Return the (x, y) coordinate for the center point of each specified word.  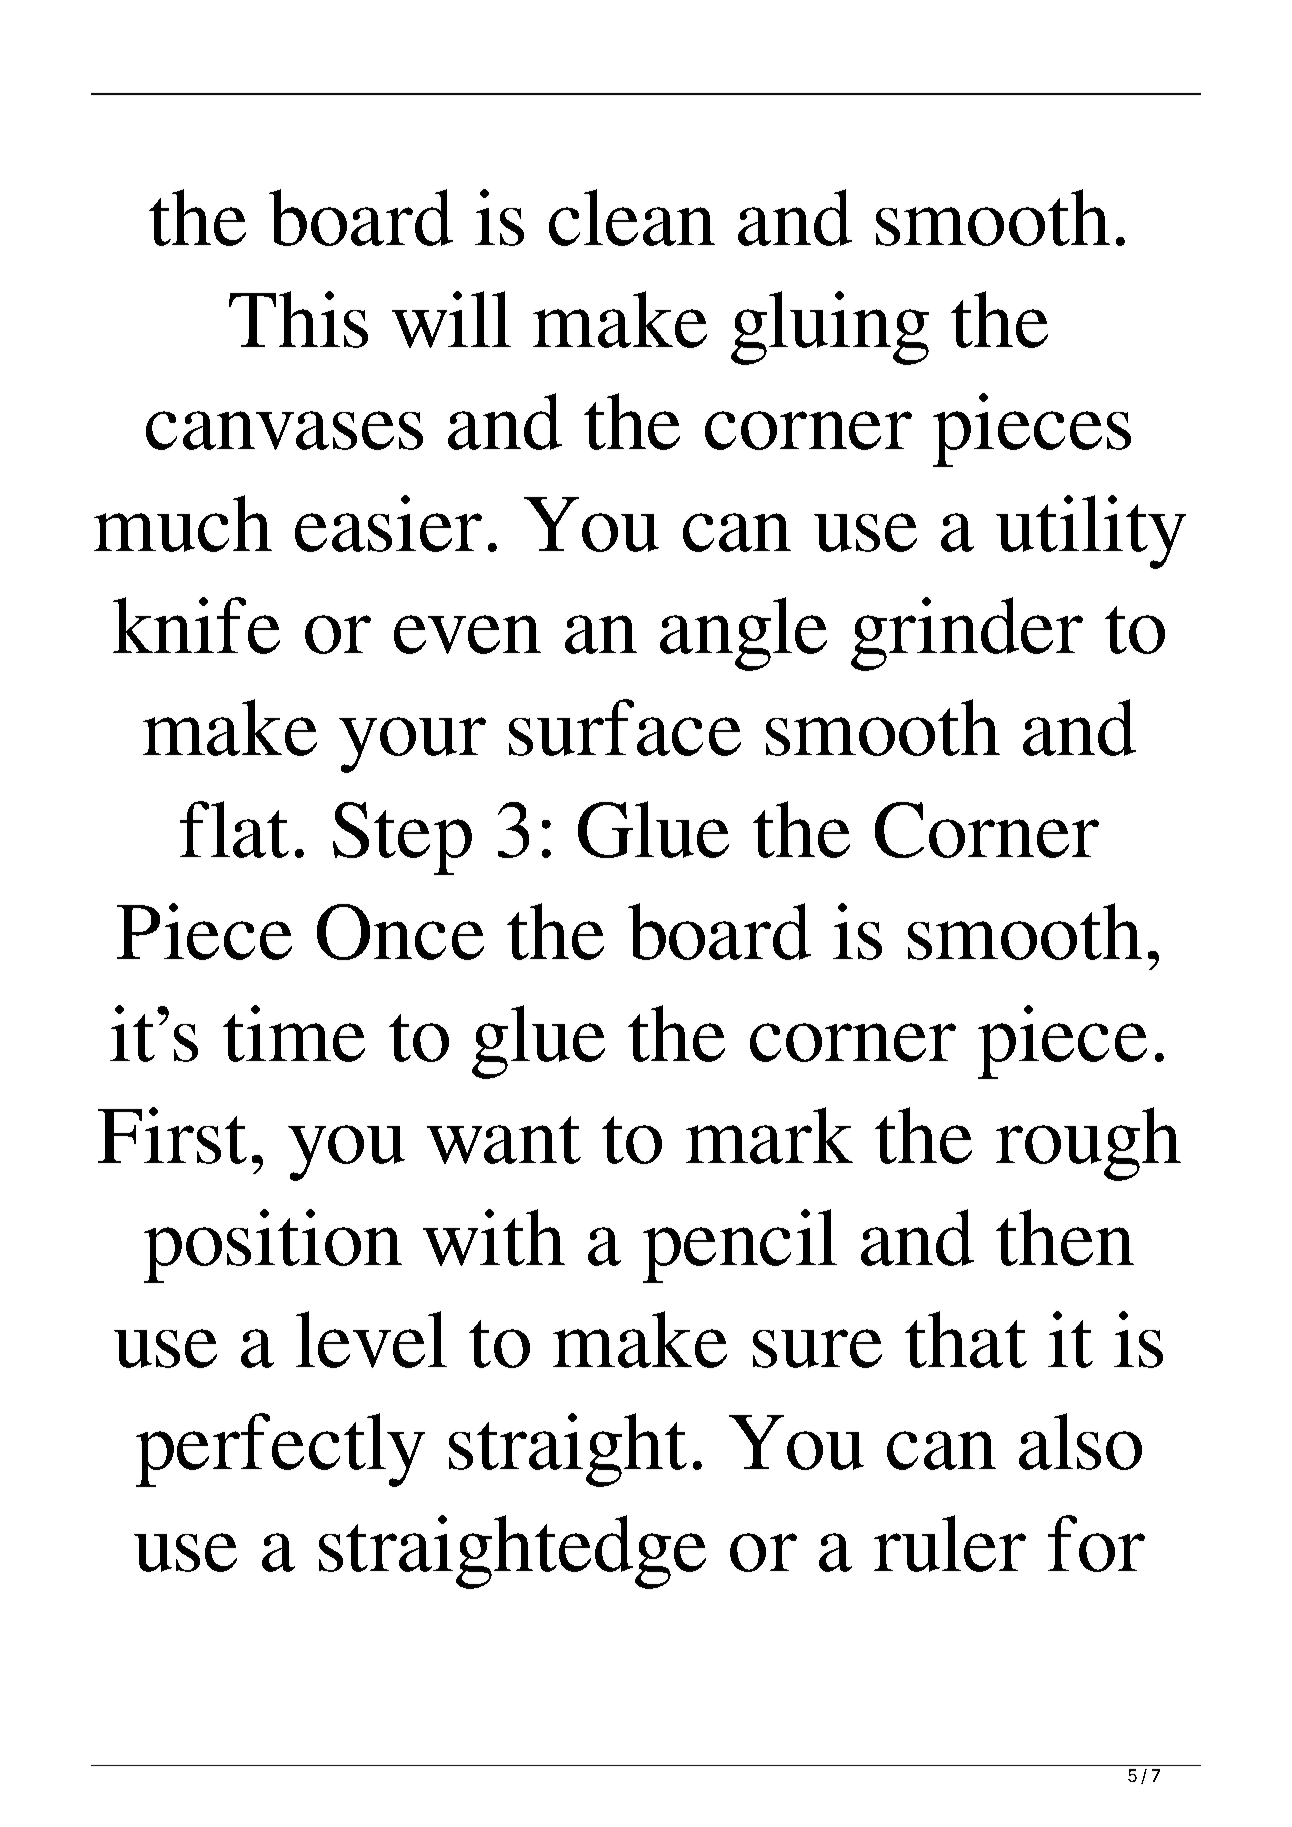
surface (625, 727)
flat (234, 829)
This (298, 319)
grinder (967, 634)
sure (817, 1348)
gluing (830, 328)
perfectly (280, 1450)
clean (632, 217)
